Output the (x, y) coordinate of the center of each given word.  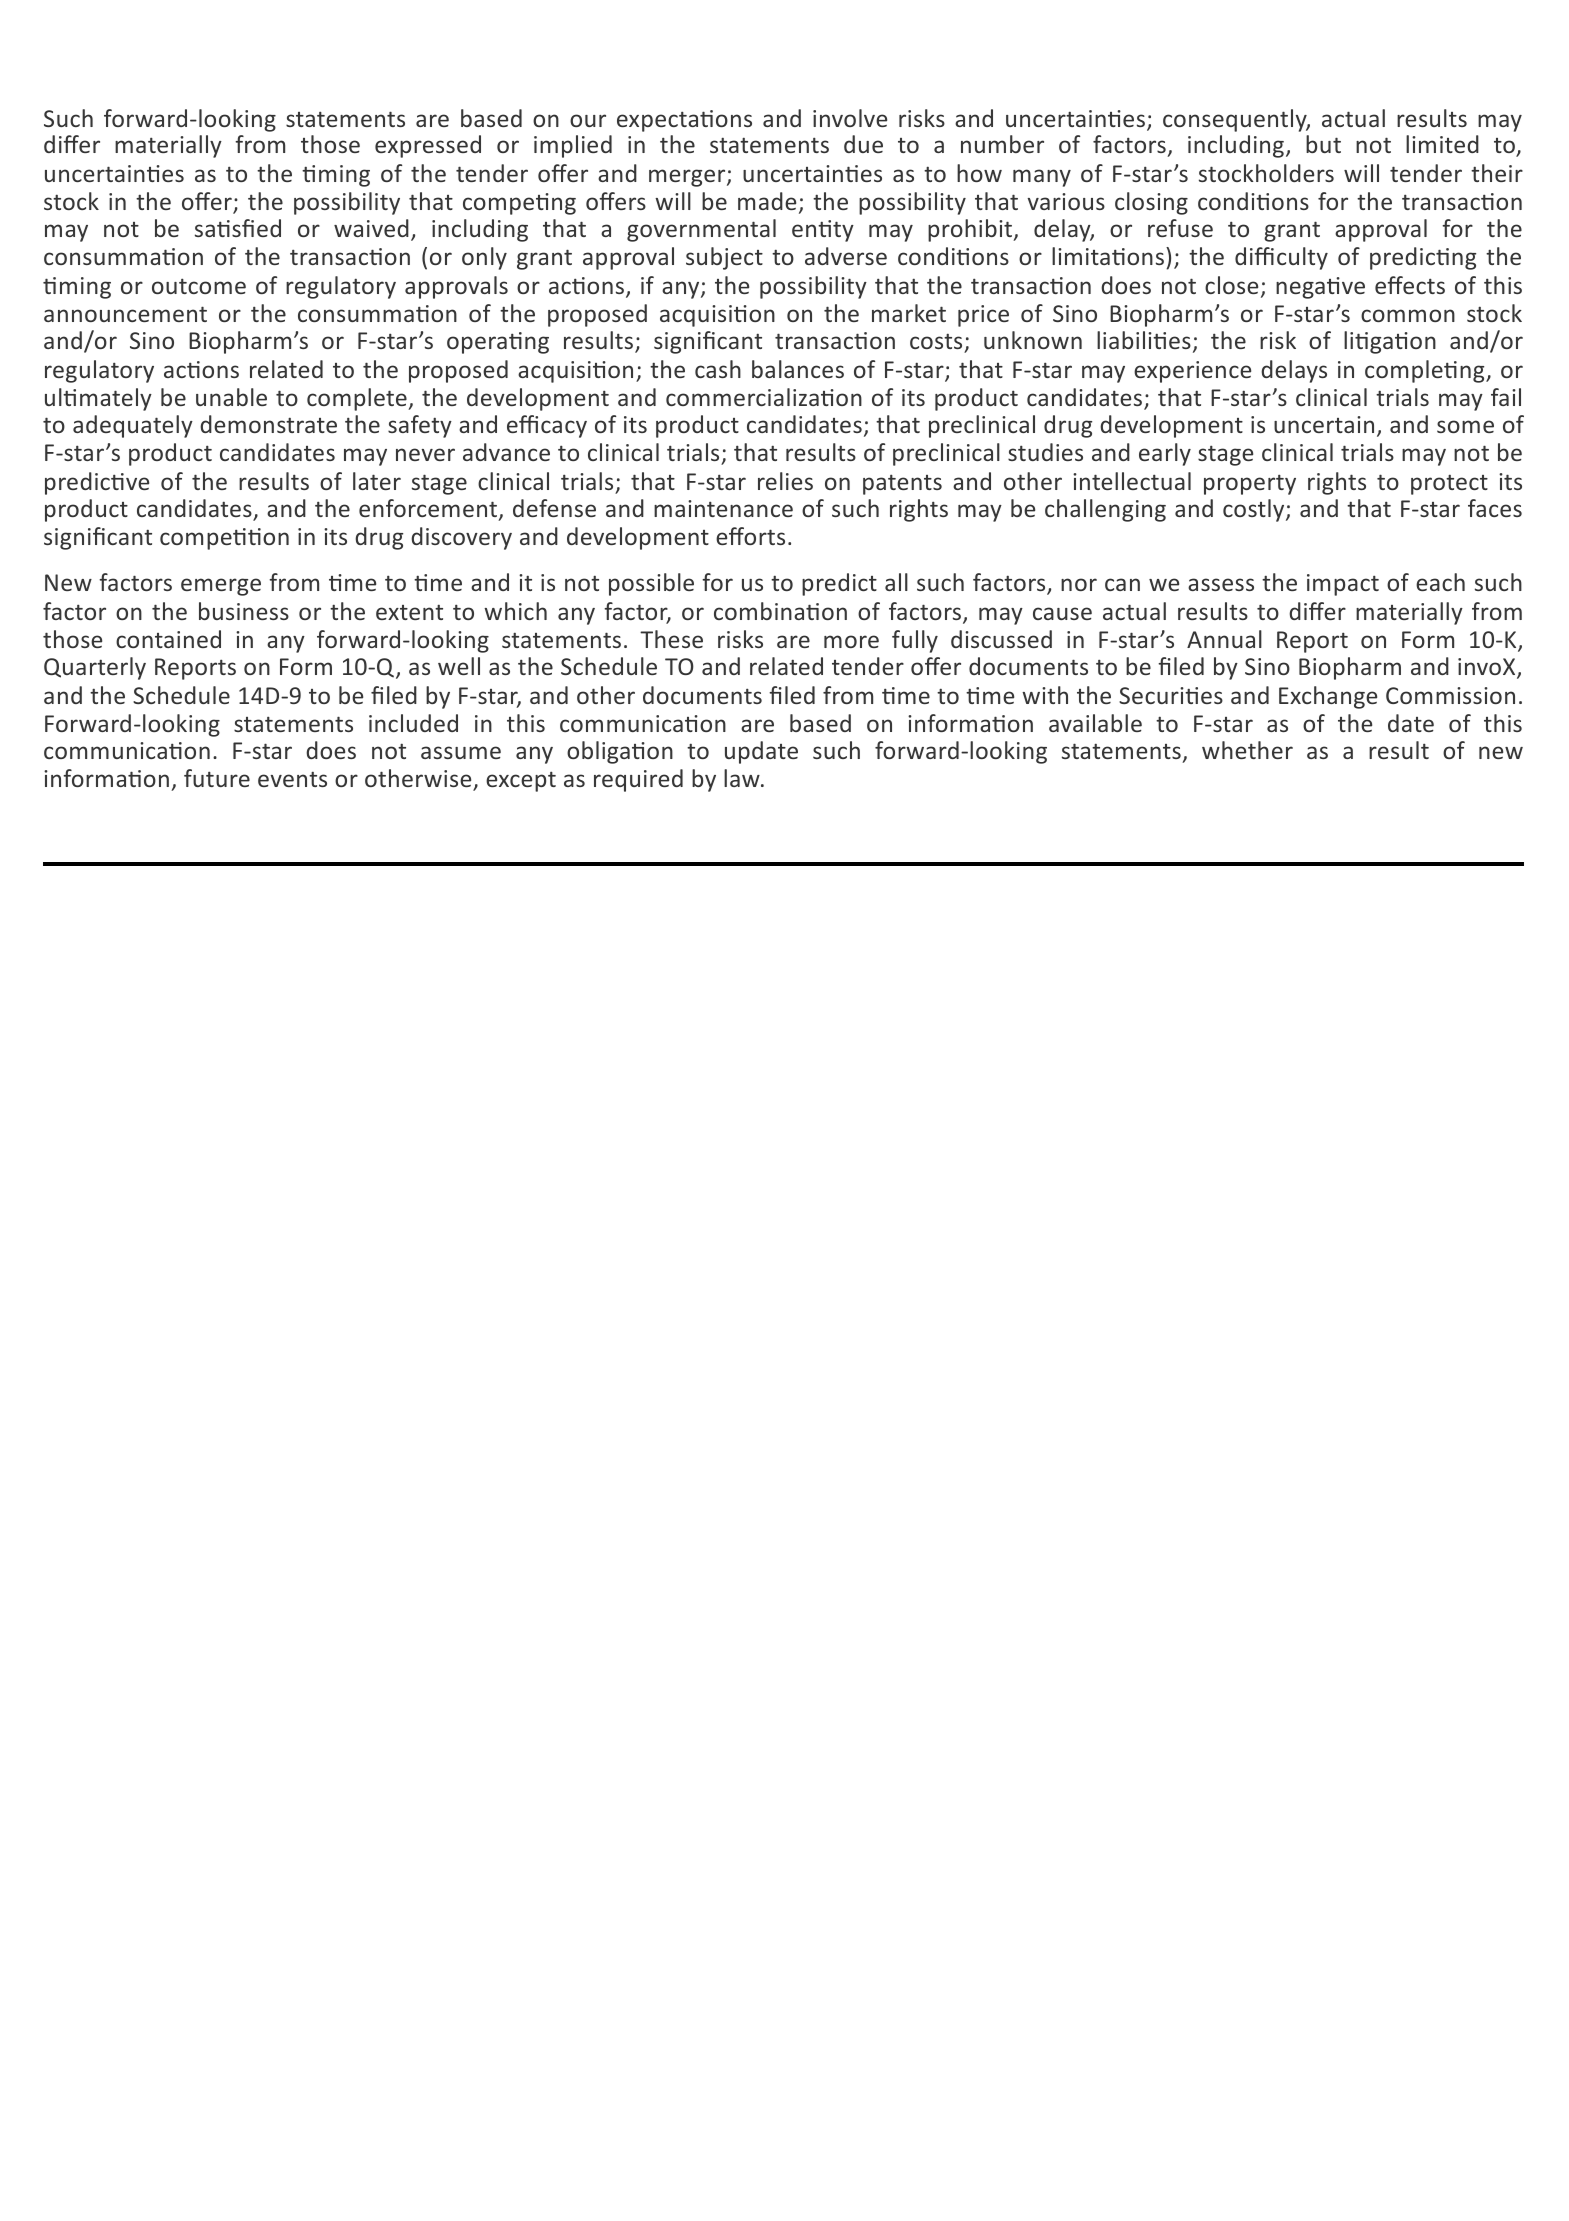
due (863, 144)
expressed (428, 146)
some (1465, 426)
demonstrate (268, 424)
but (1323, 144)
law (743, 778)
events (292, 779)
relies (785, 481)
